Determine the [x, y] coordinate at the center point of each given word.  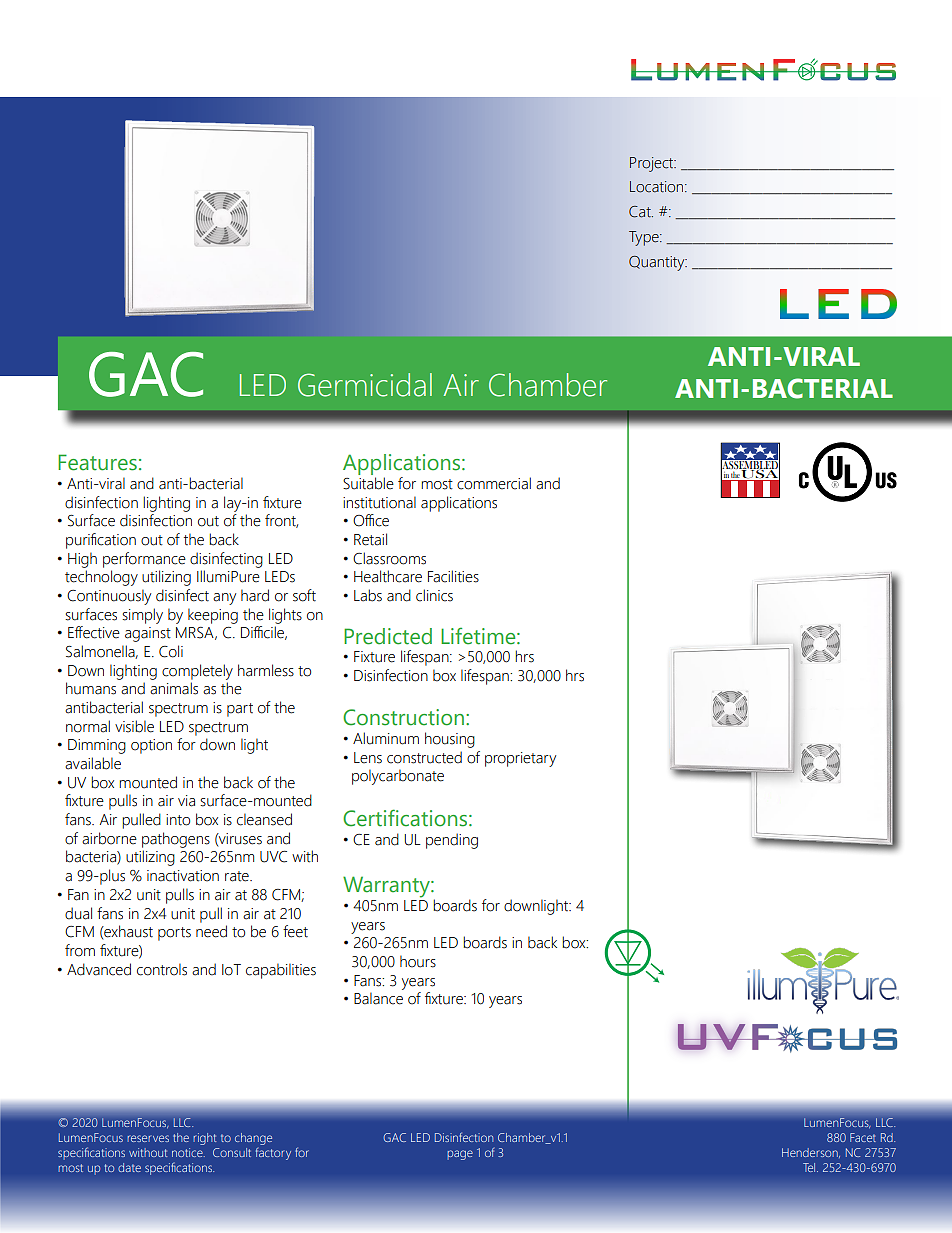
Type [645, 238]
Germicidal [365, 385]
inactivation [183, 876]
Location [658, 187]
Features [97, 462]
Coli [171, 651]
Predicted [388, 636]
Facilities [453, 576]
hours [418, 961]
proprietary [520, 759]
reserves [148, 1138]
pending [452, 841]
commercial [494, 483]
